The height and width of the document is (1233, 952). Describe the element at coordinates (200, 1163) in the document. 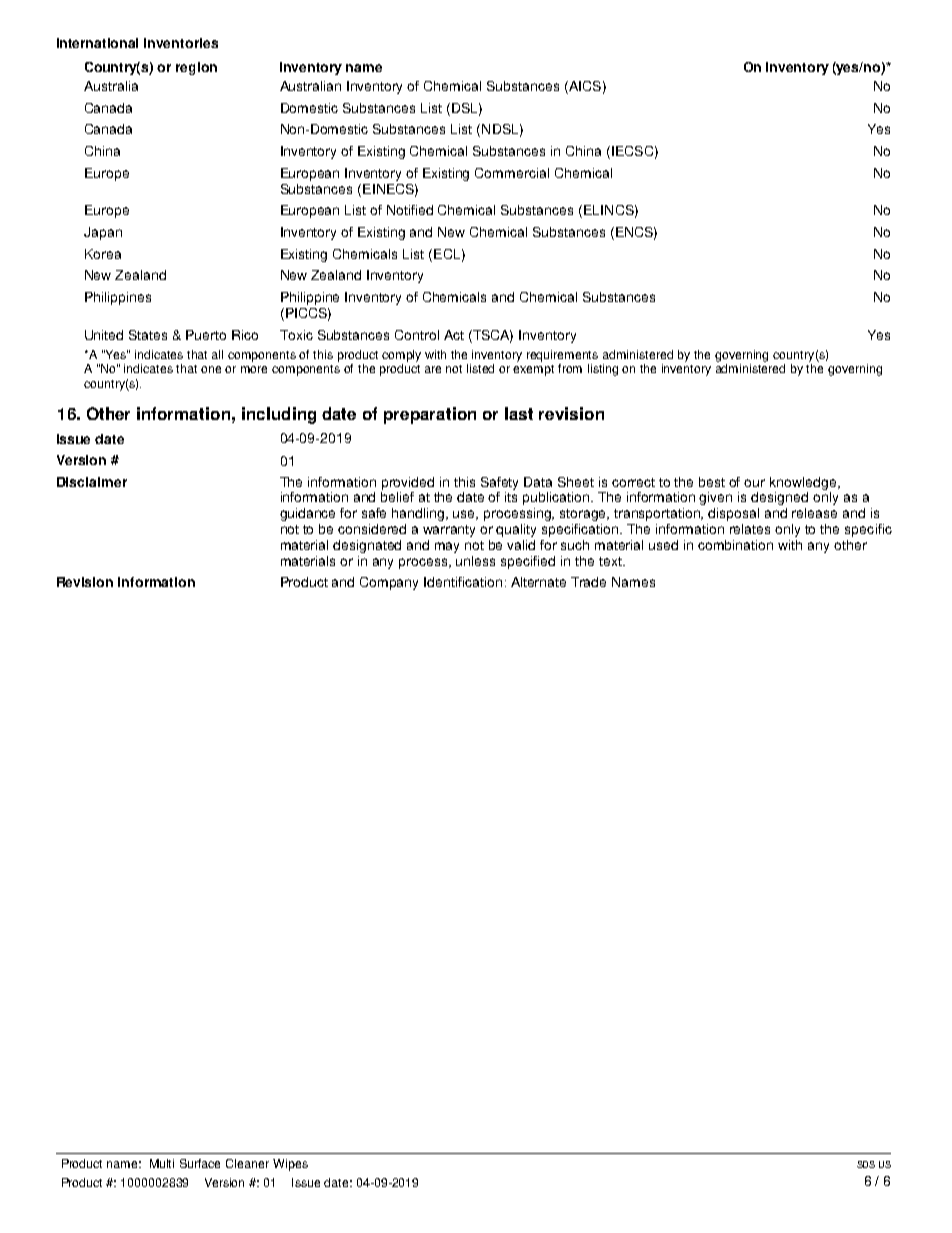

I see `Surface` at that location.
